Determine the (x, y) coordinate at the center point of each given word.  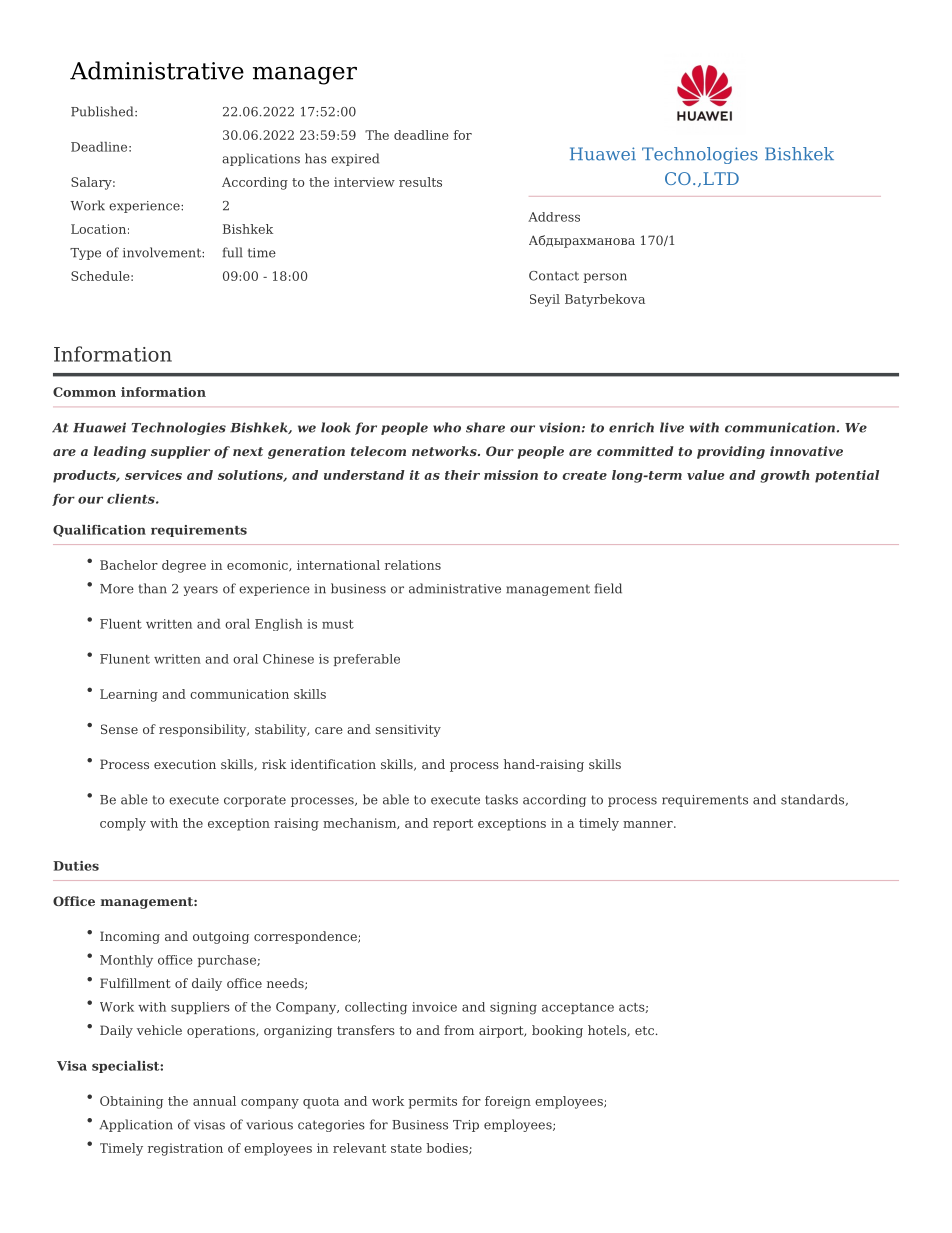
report (453, 825)
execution (185, 764)
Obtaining (131, 1102)
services (153, 475)
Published (103, 111)
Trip (466, 1126)
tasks (501, 799)
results (420, 182)
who (447, 427)
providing (731, 452)
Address (554, 217)
